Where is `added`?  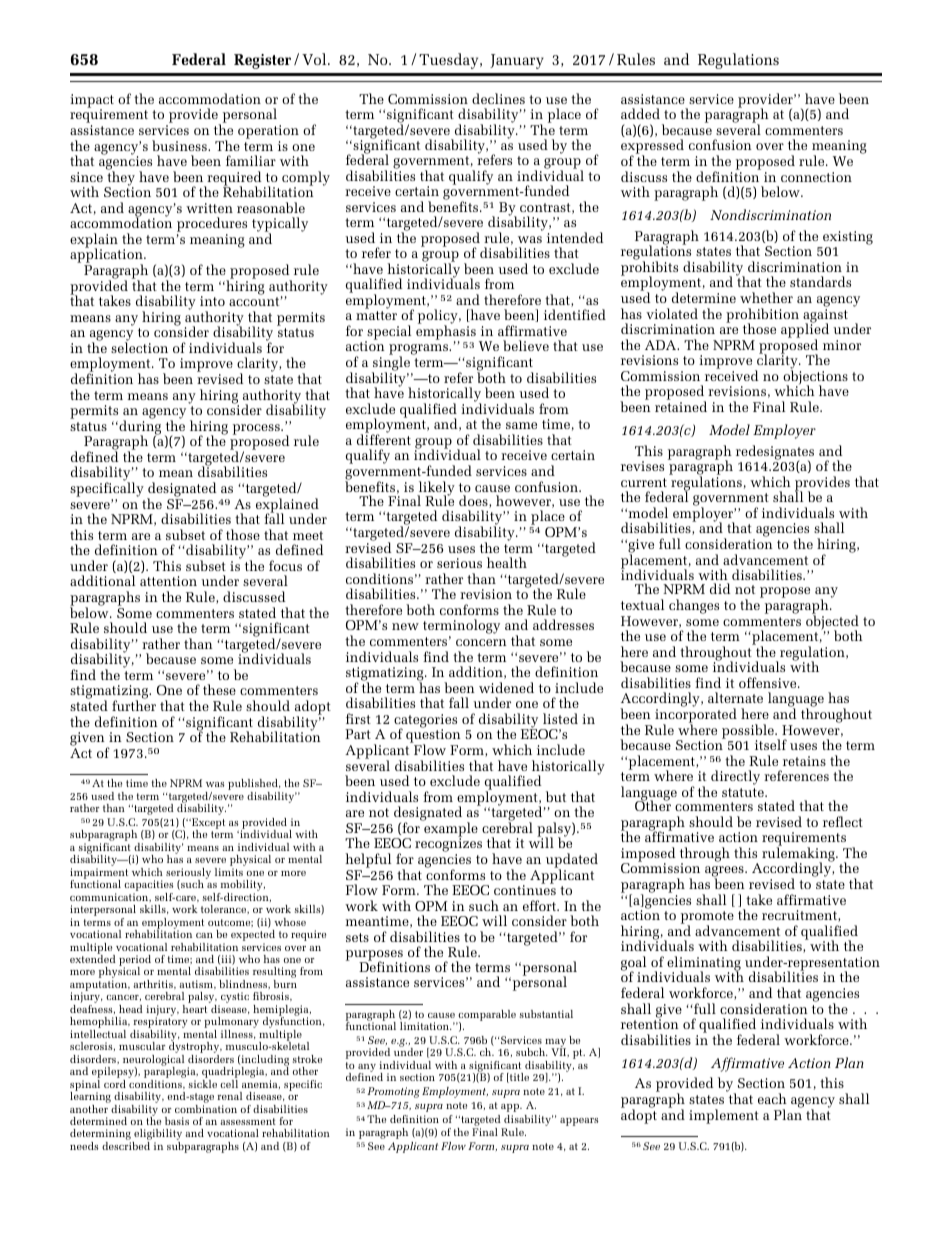
added is located at coordinates (640, 113).
